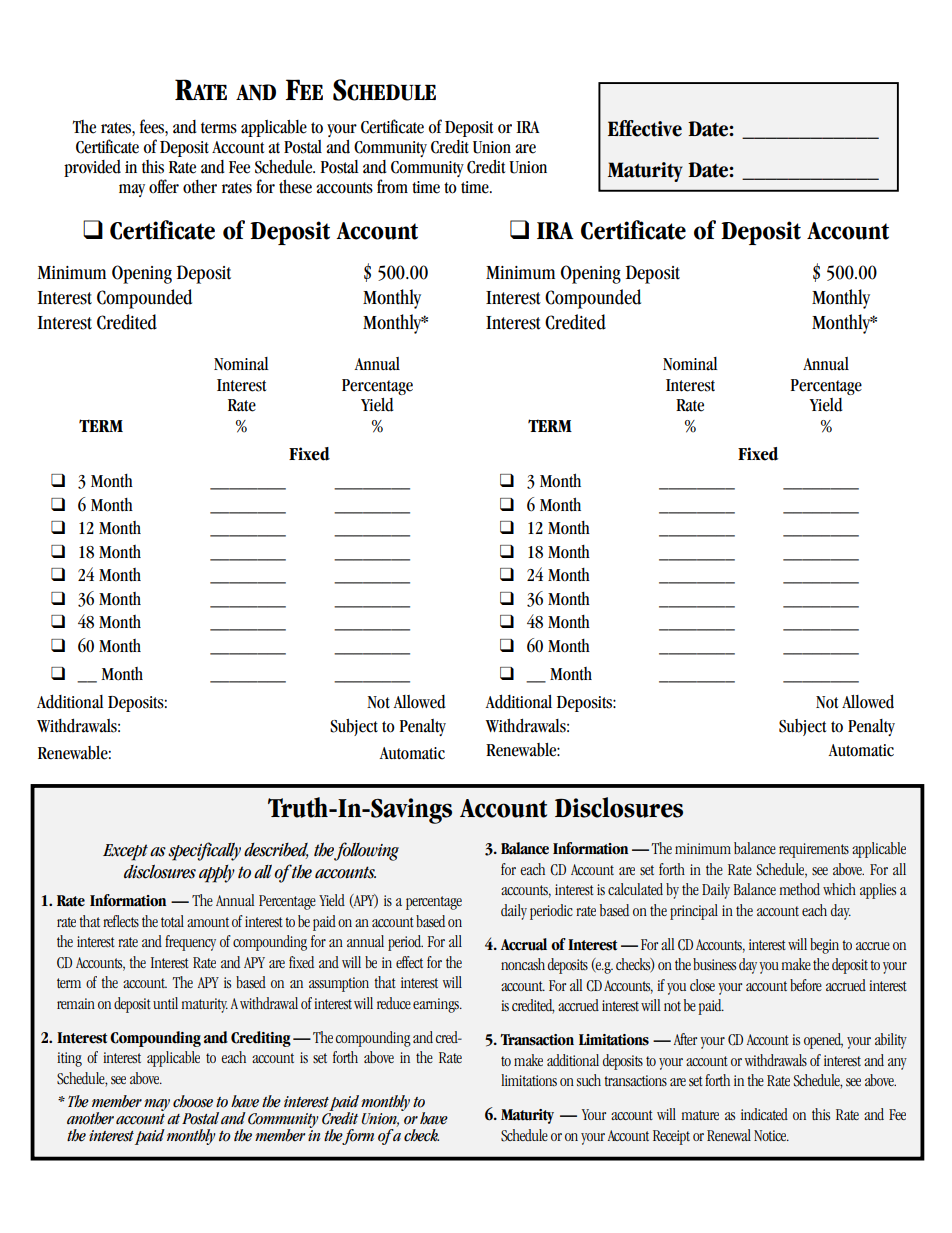 The width and height of the image is (952, 1233). I want to click on from, so click(392, 186).
